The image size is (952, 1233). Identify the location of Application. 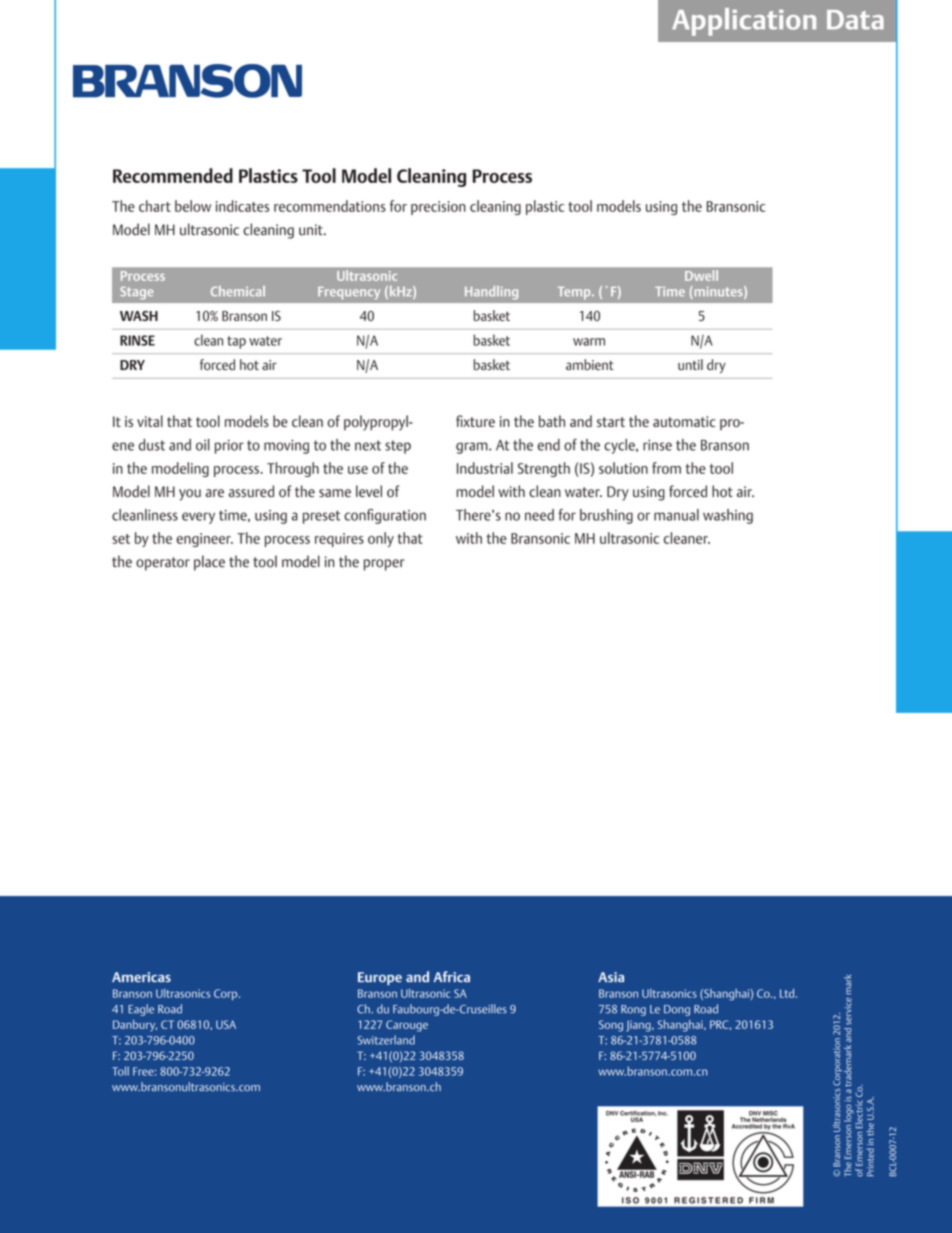
(744, 22).
